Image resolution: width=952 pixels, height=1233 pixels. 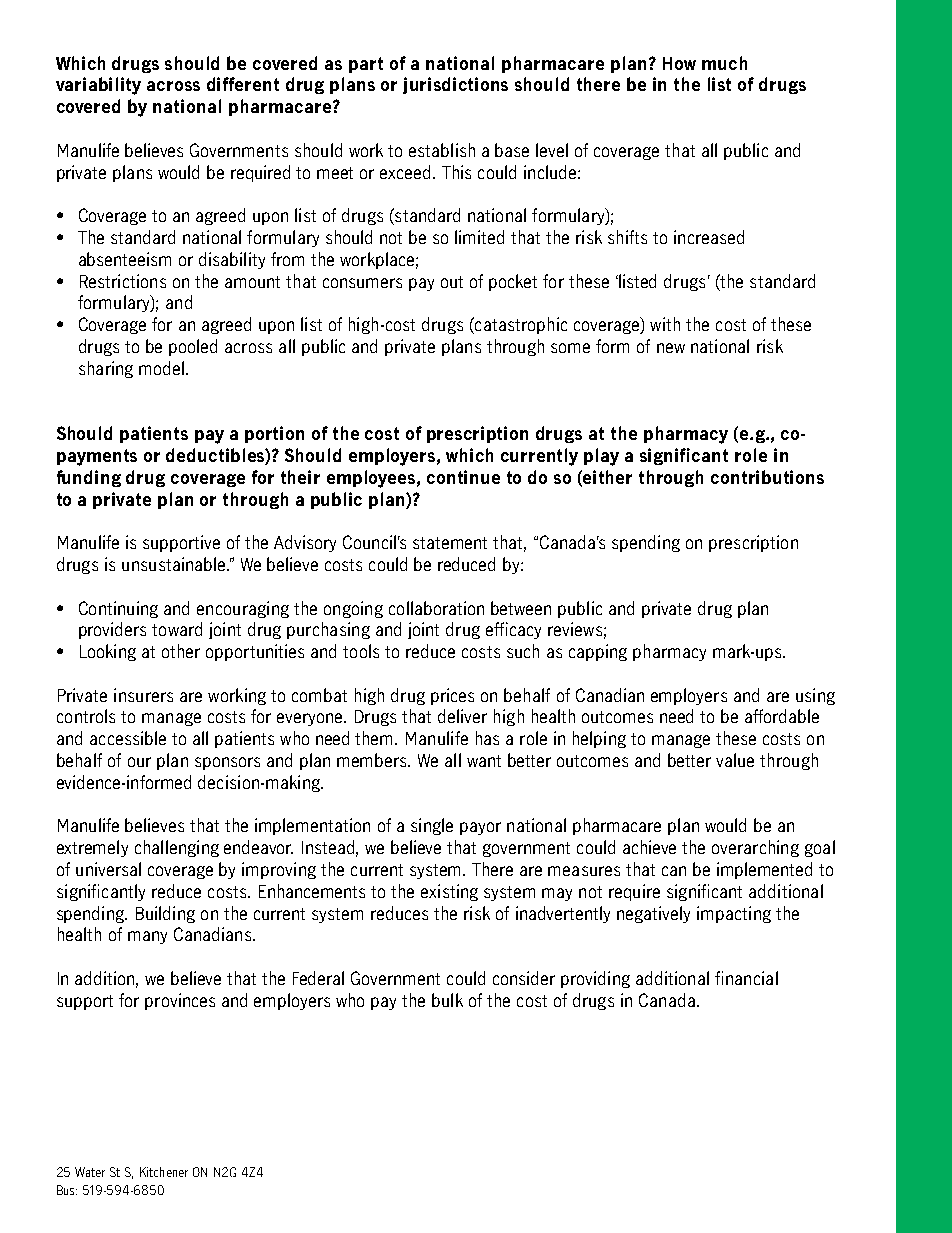 What do you see at coordinates (164, 1172) in the screenshot?
I see `Kitchener` at bounding box center [164, 1172].
